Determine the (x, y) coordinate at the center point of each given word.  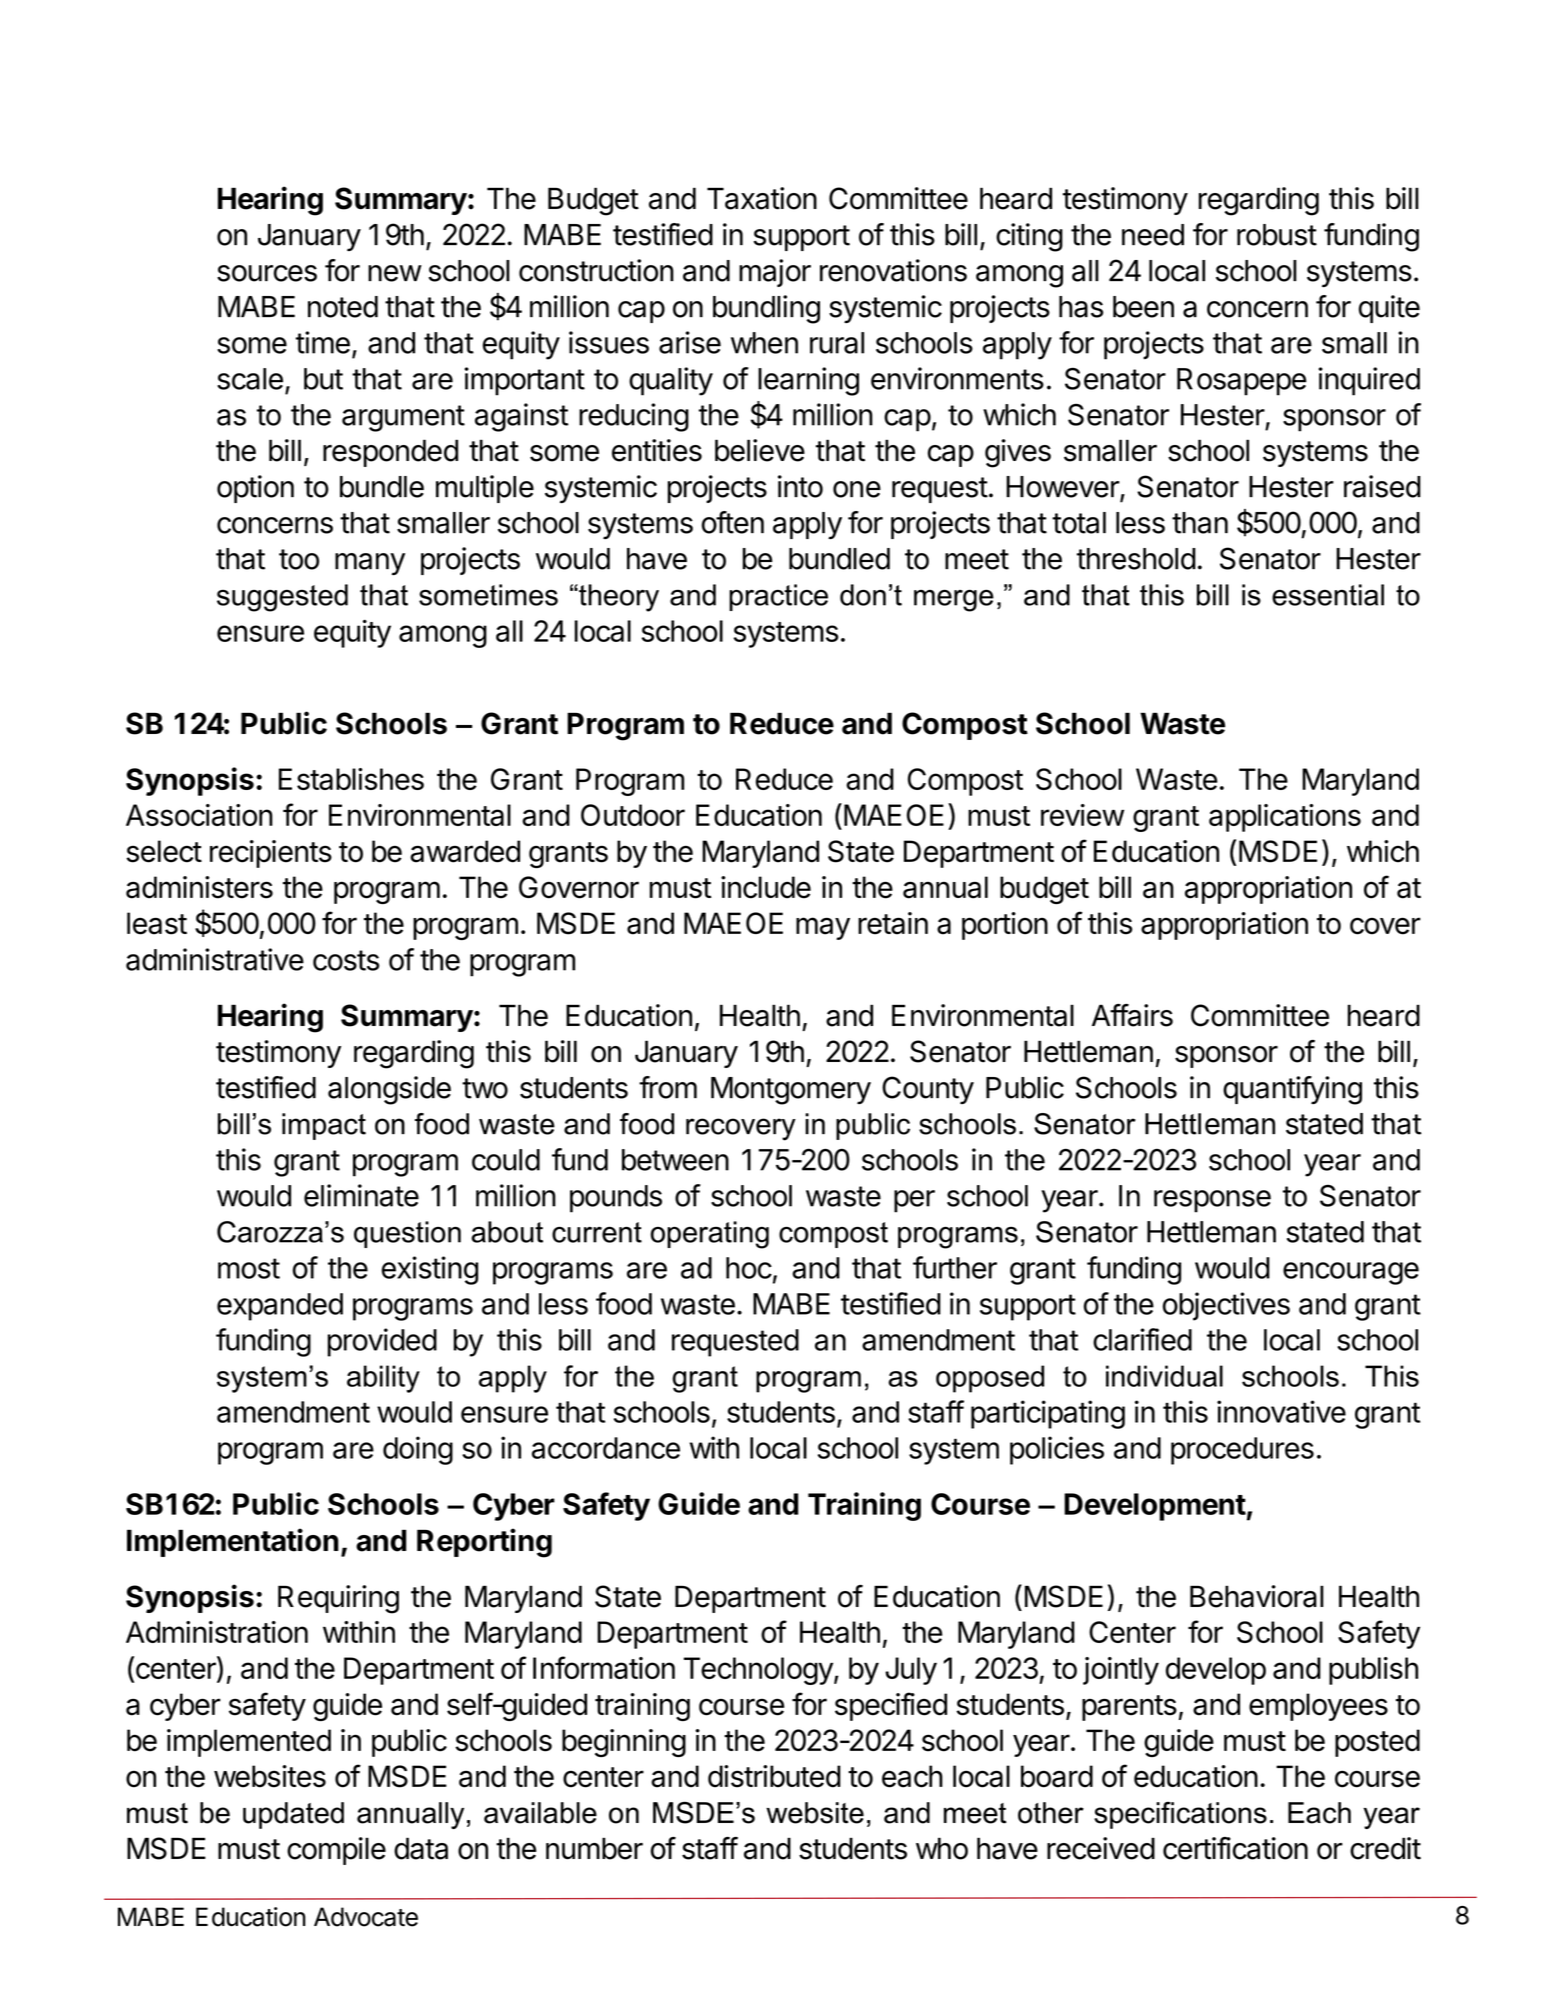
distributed (774, 1776)
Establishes (351, 779)
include (766, 887)
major (775, 273)
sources (267, 273)
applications (1285, 818)
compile (336, 1851)
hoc (749, 1268)
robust (1277, 235)
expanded (280, 1307)
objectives (1226, 1306)
